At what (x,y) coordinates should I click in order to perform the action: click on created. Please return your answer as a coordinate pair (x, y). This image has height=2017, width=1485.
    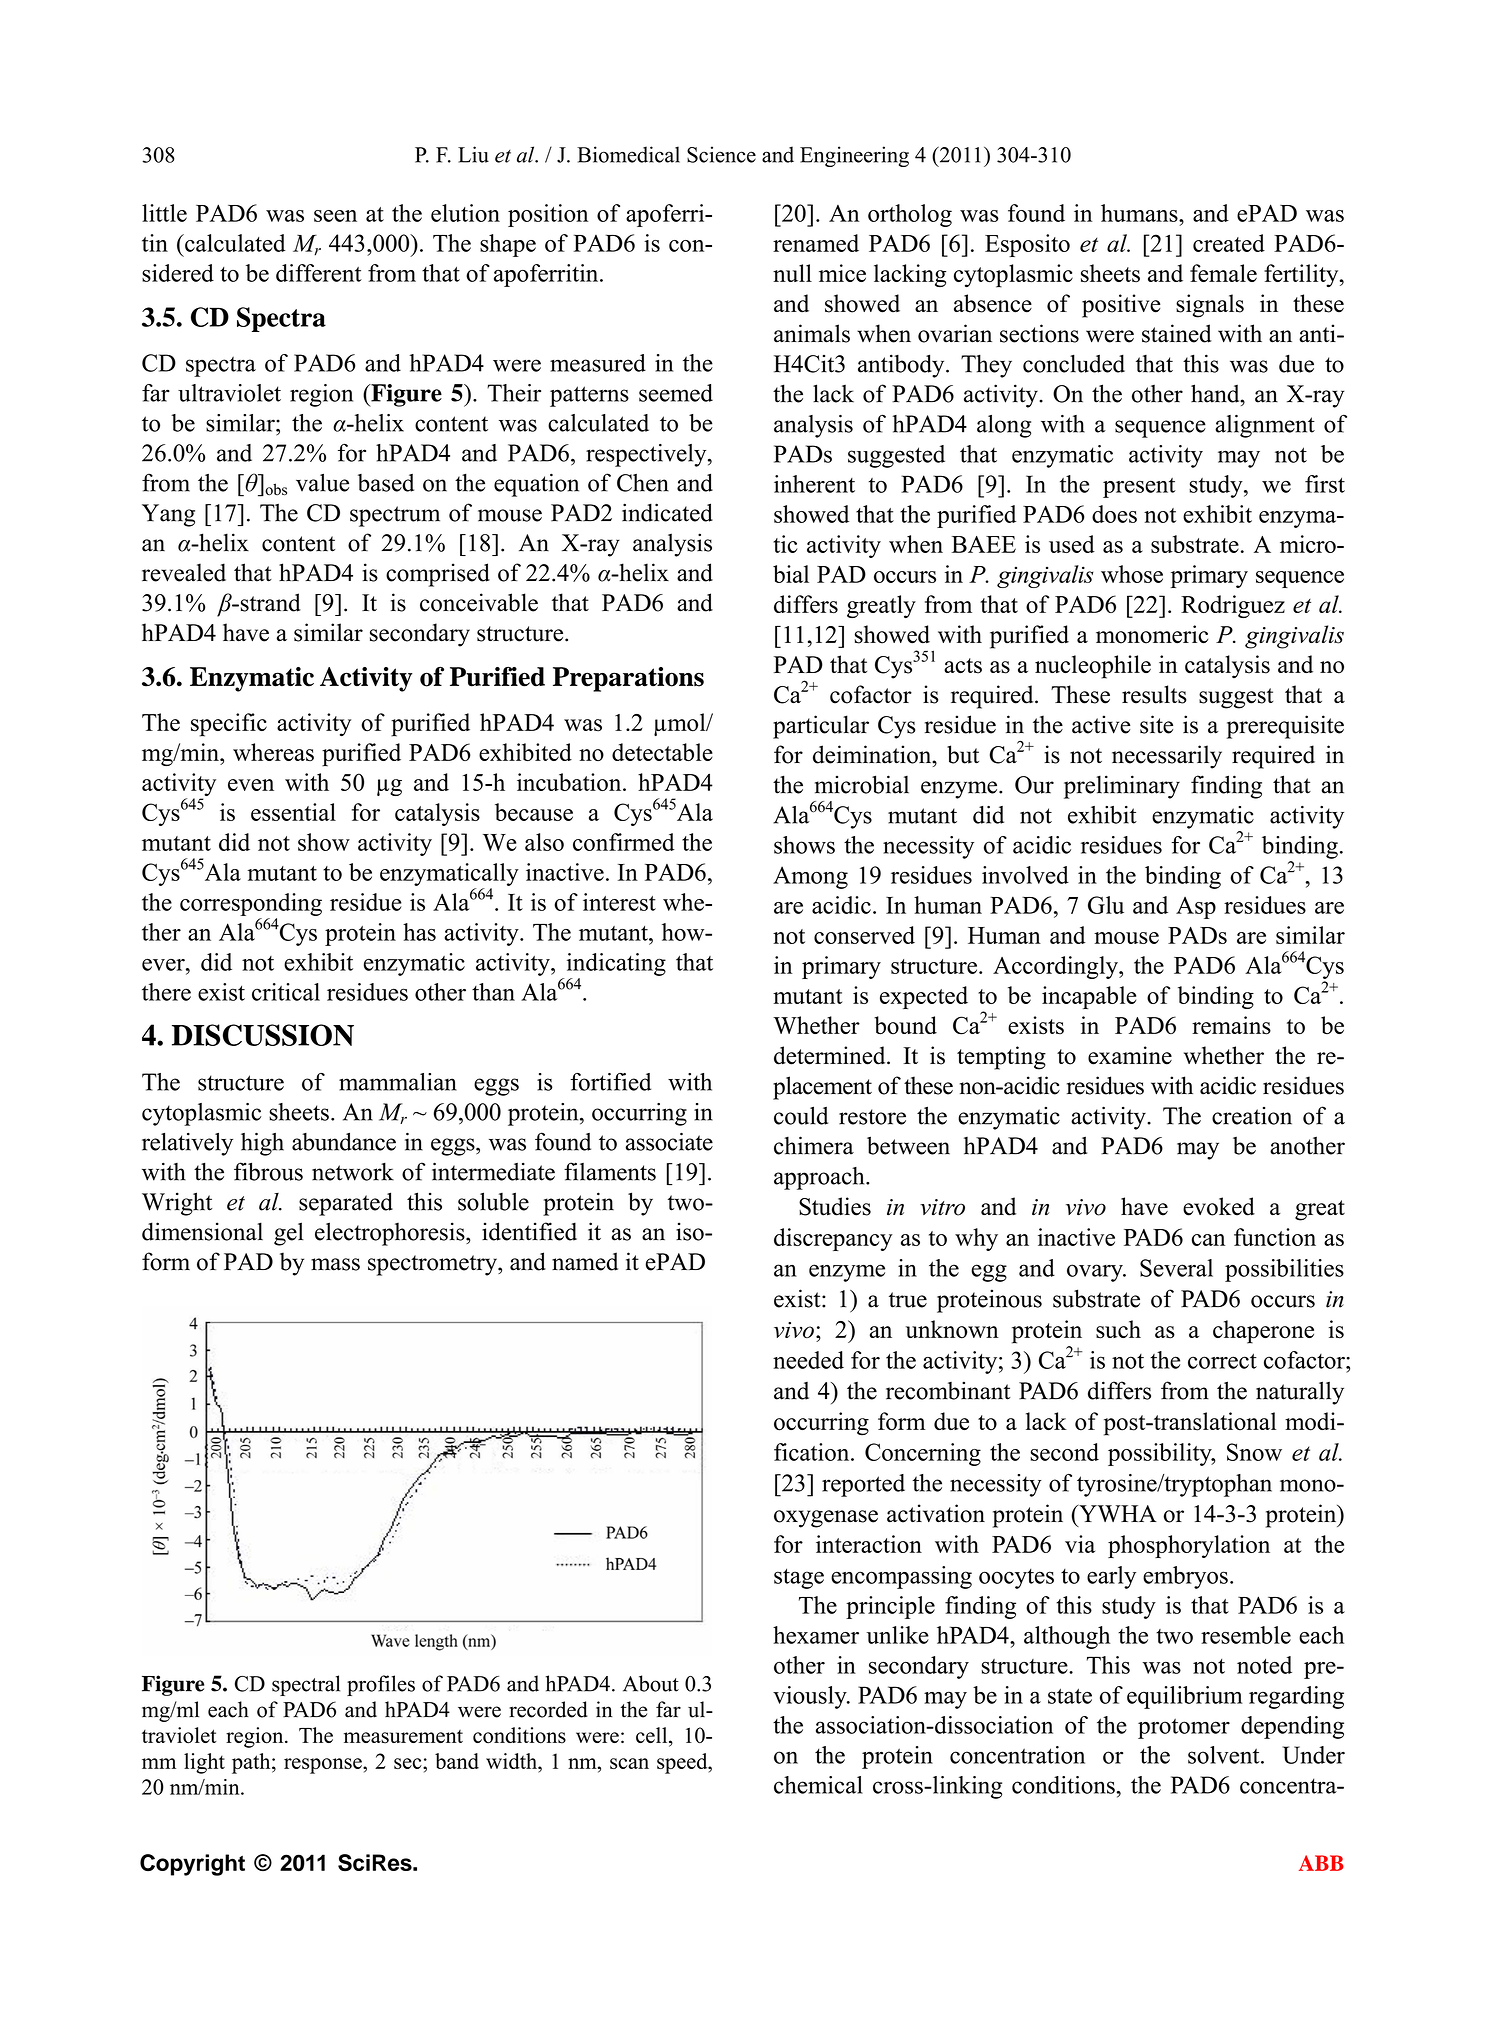
    Looking at the image, I should click on (1229, 243).
